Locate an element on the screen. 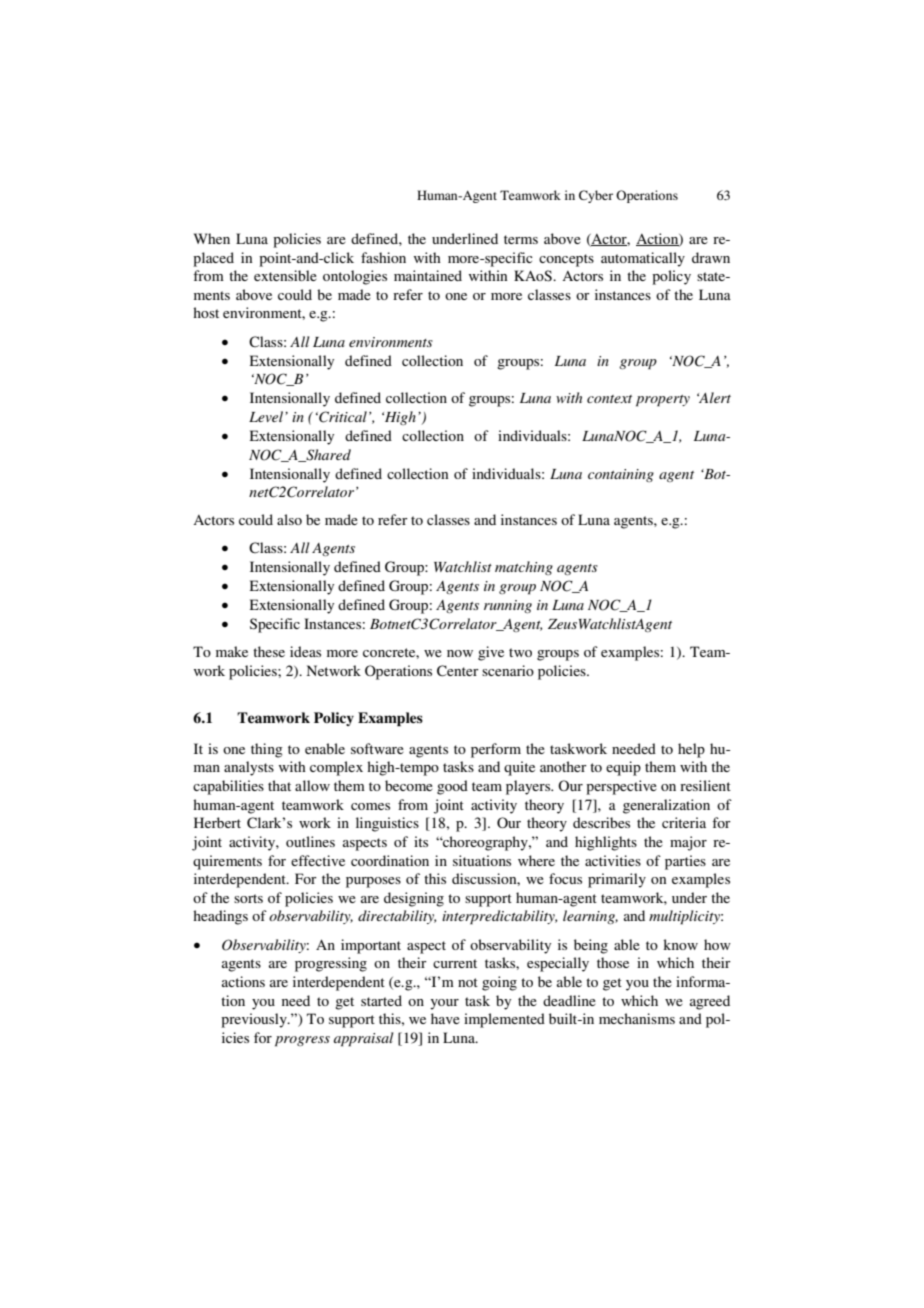 The image size is (924, 1308). help is located at coordinates (691, 750).
